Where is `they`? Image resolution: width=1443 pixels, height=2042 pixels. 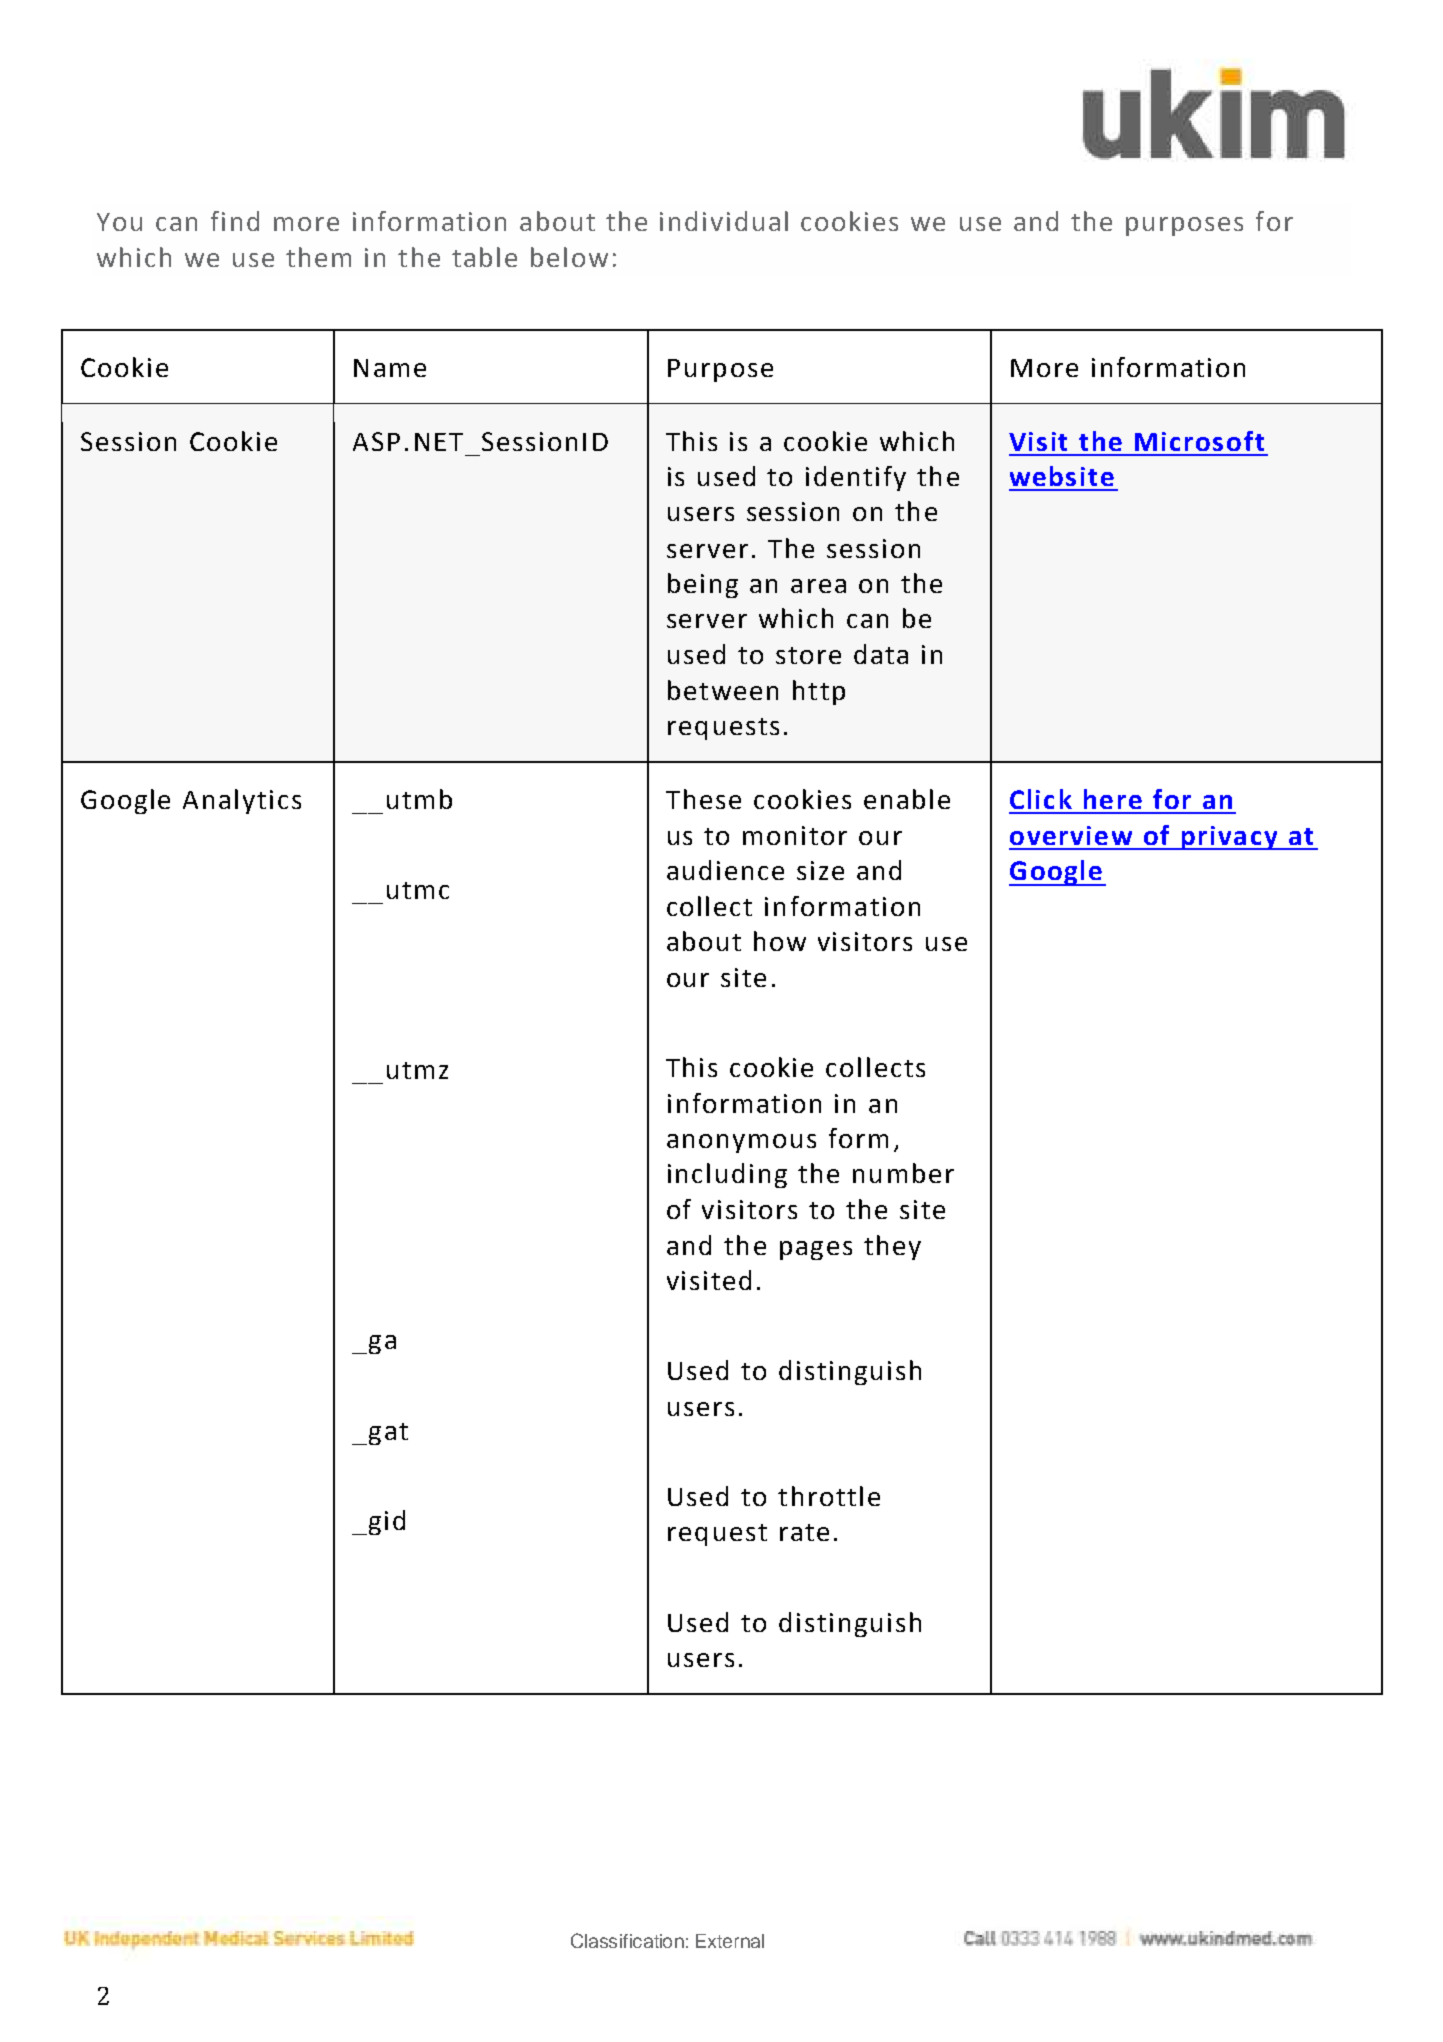
they is located at coordinates (892, 1247).
